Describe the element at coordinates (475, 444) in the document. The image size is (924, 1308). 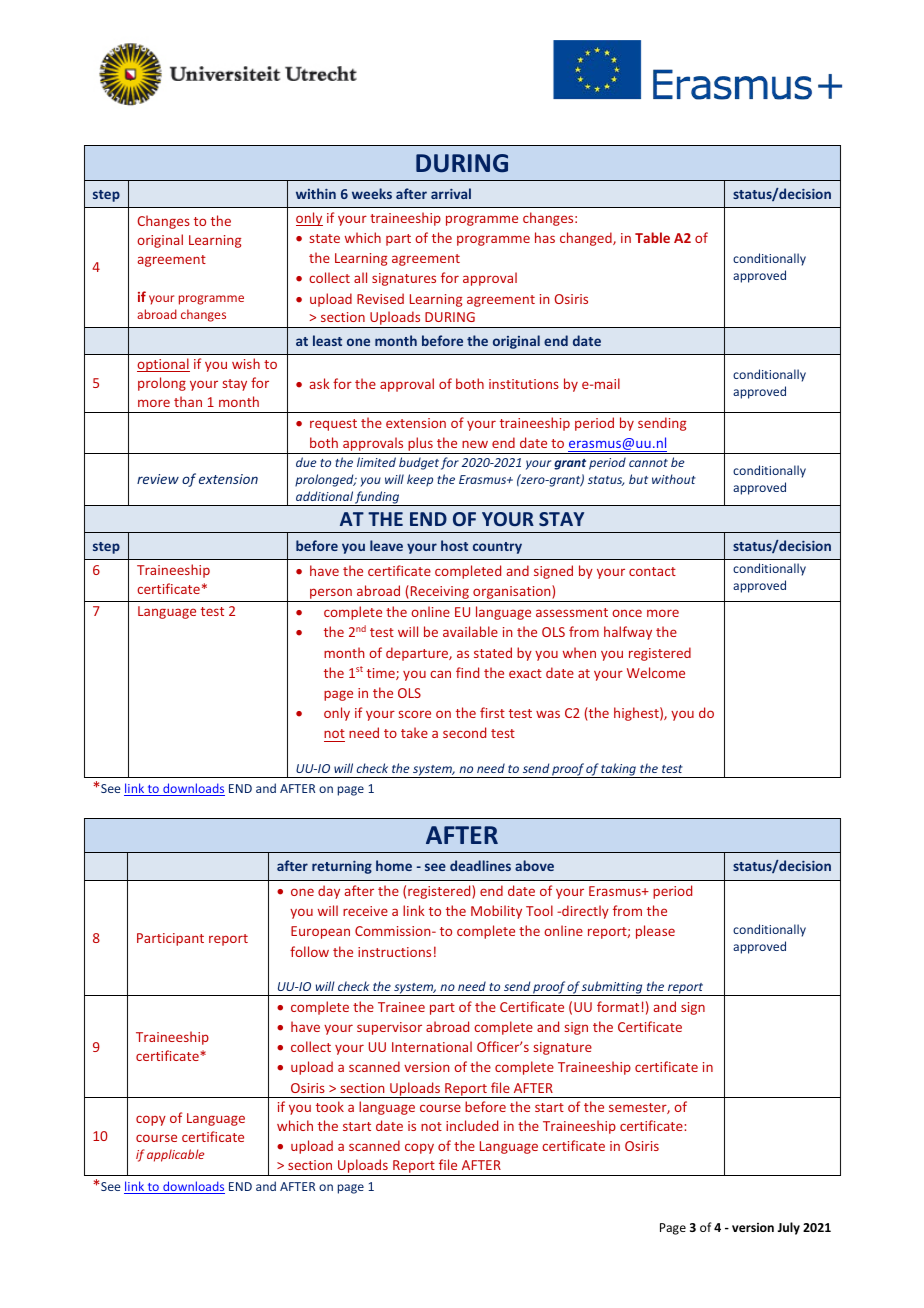
I see `new` at that location.
